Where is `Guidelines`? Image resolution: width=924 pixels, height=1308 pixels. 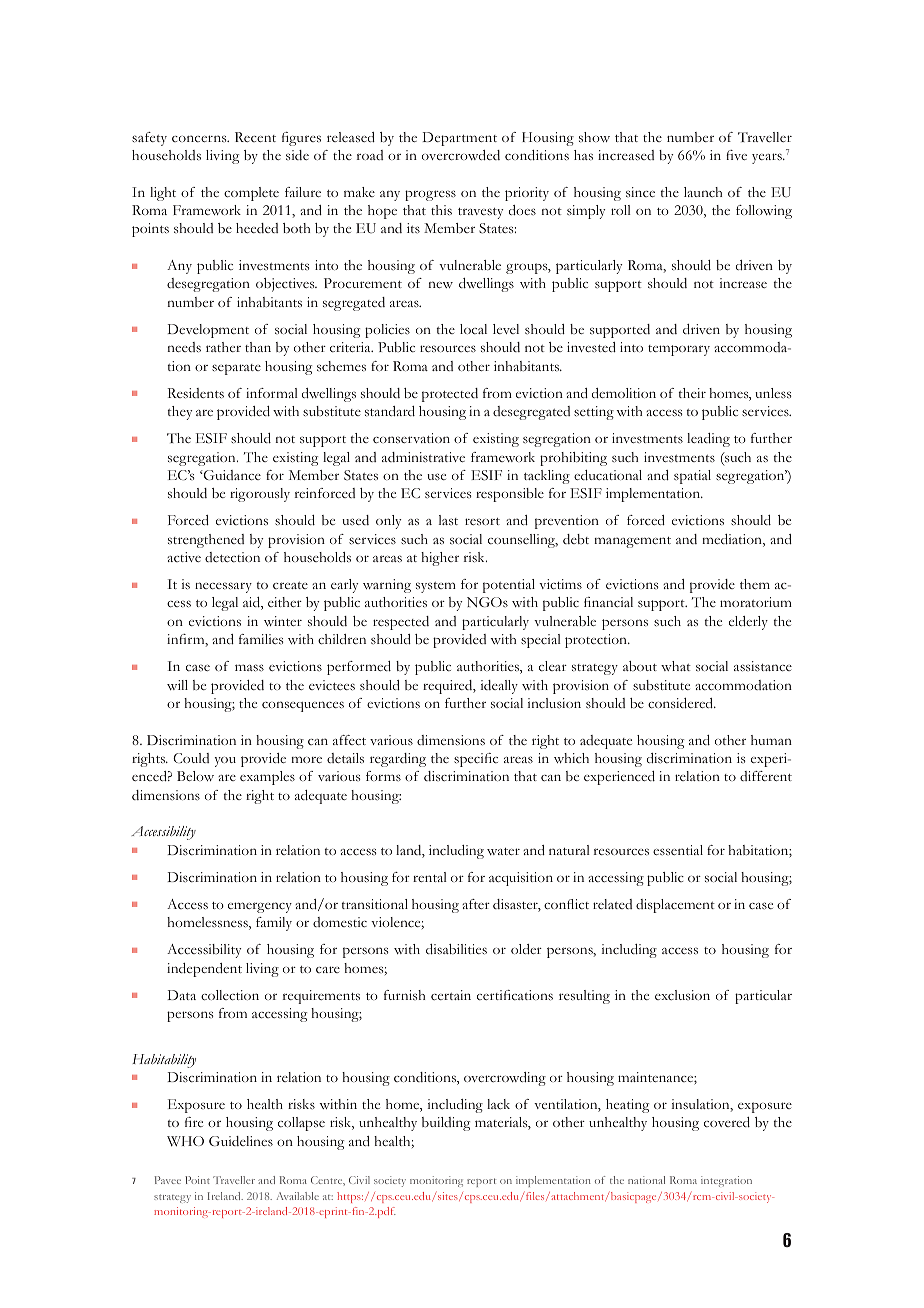 Guidelines is located at coordinates (241, 1141).
